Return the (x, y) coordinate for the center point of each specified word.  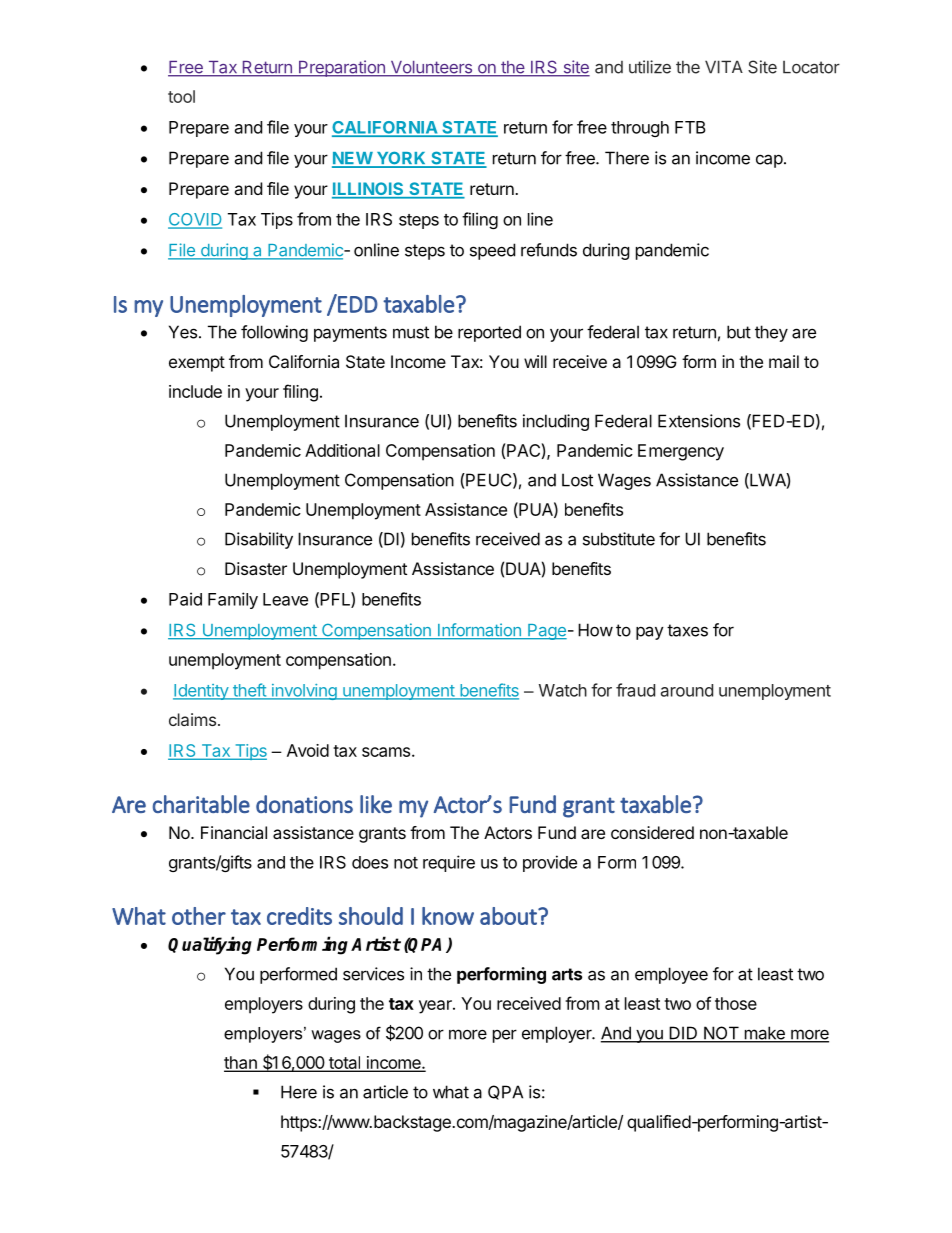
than (241, 1063)
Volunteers (431, 68)
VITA (724, 67)
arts (567, 974)
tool (181, 96)
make (764, 1034)
